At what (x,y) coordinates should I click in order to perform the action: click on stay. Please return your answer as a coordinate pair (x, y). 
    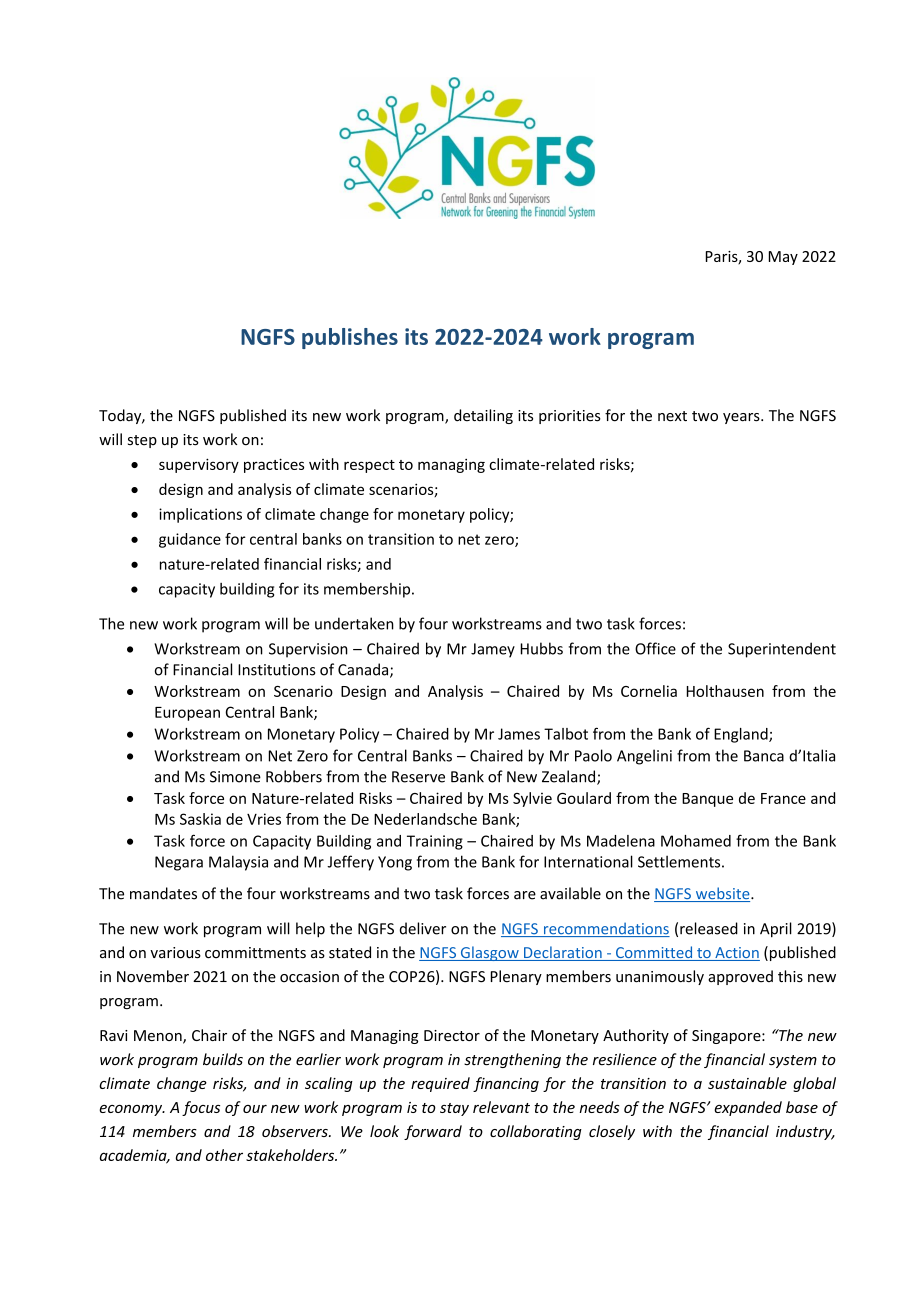
    Looking at the image, I should click on (454, 1109).
